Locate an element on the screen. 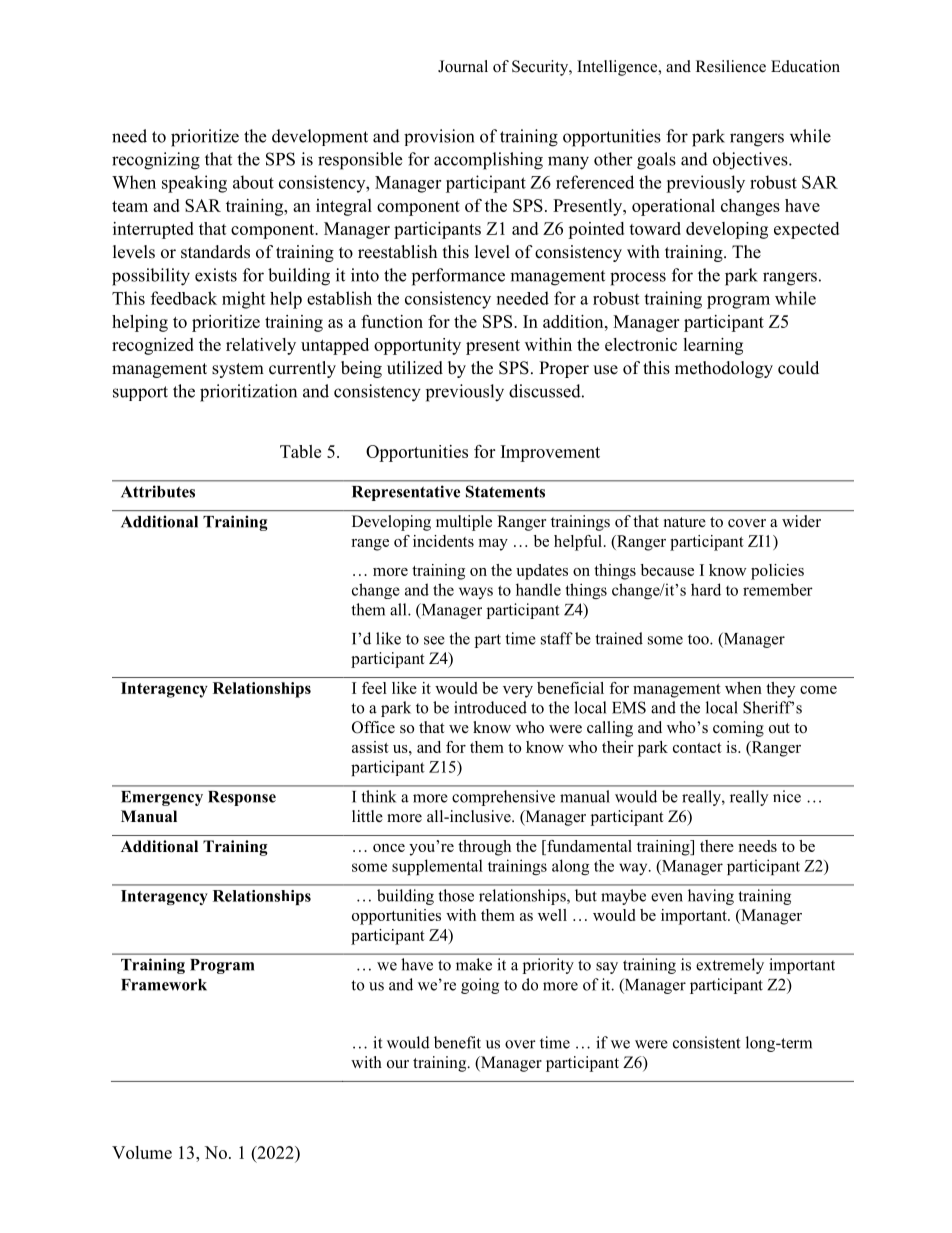 The height and width of the screenshot is (1233, 952). Response is located at coordinates (242, 798).
